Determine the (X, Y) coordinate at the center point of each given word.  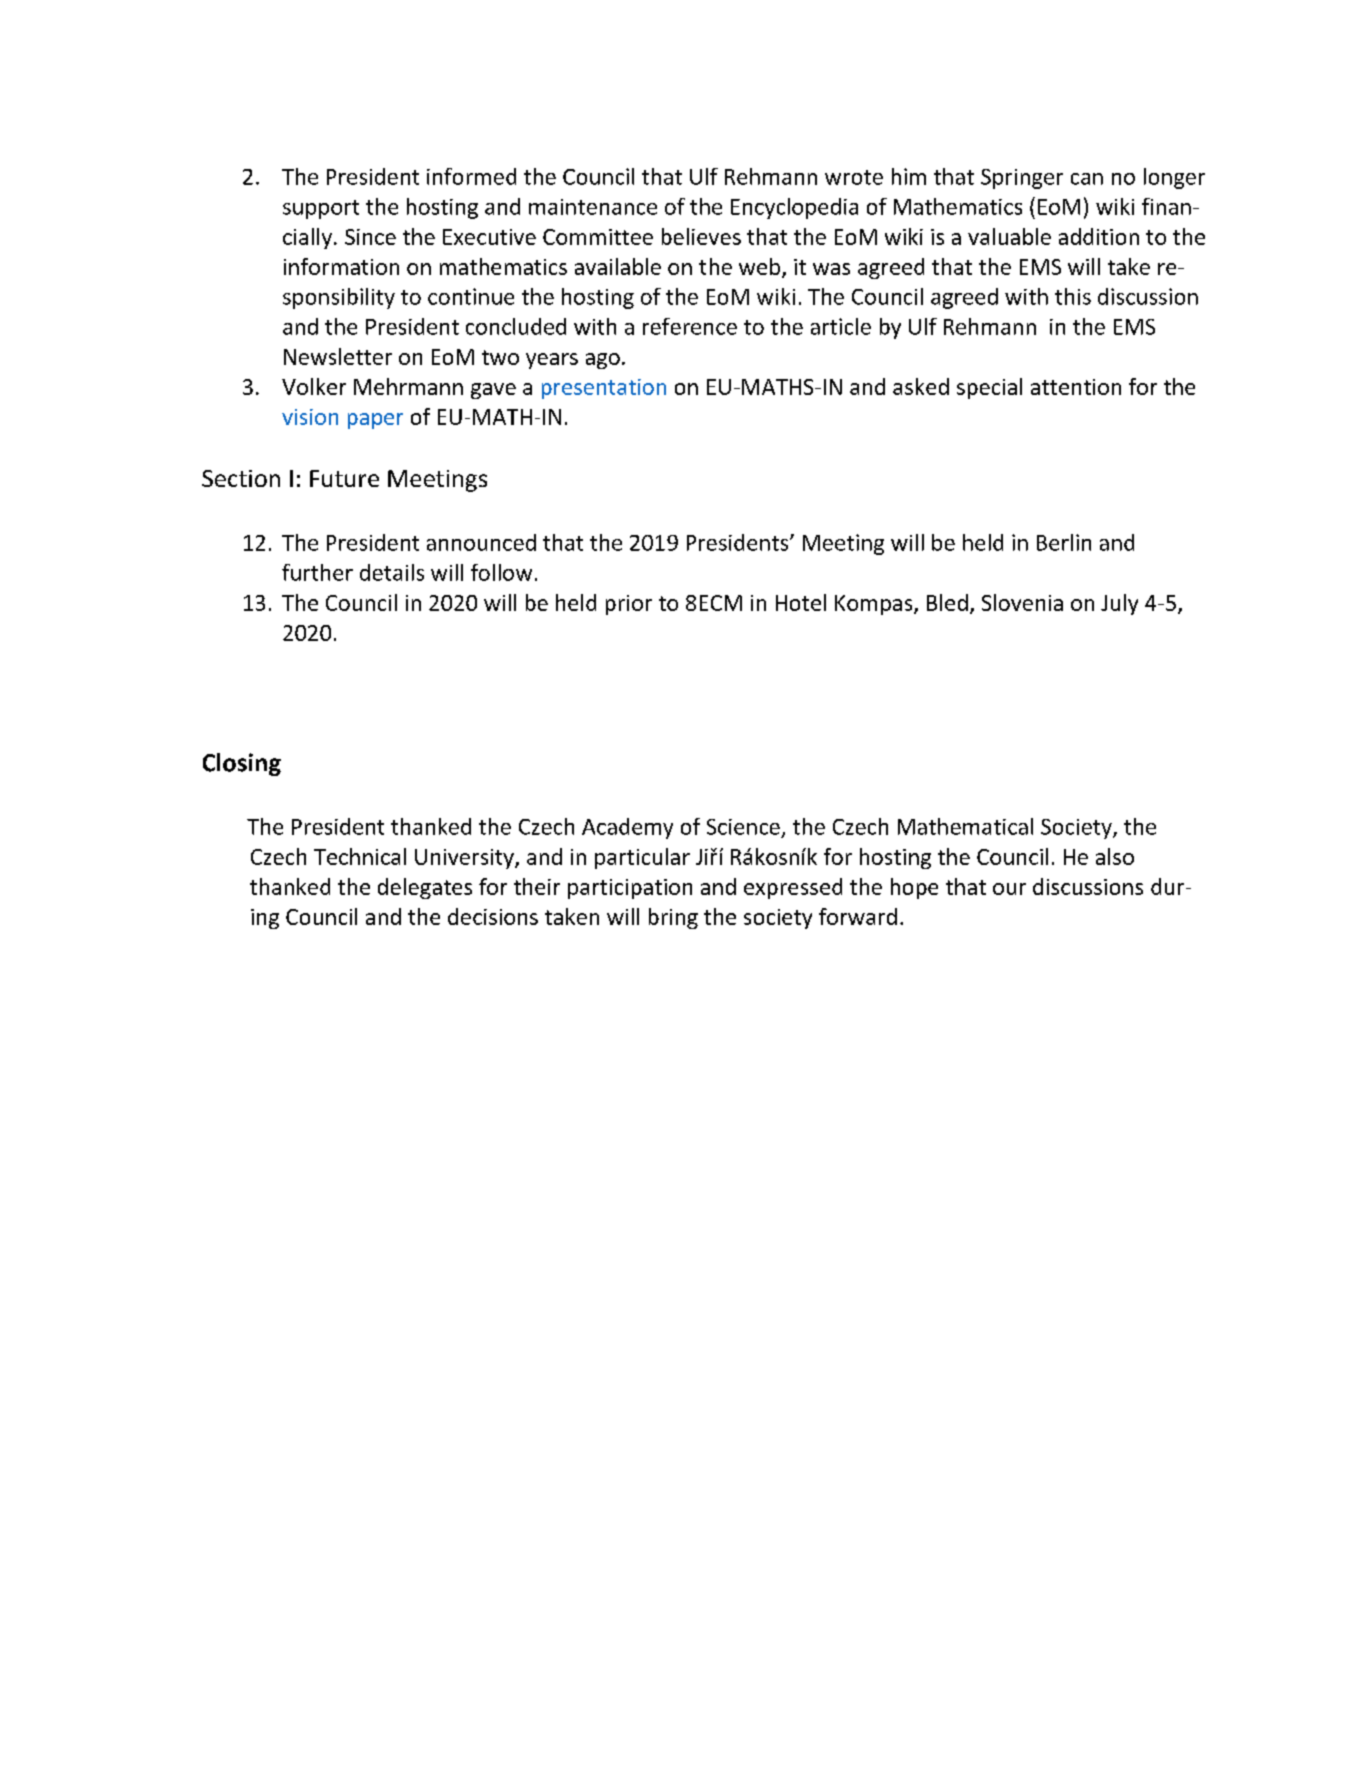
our (1009, 889)
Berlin (1064, 542)
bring (673, 918)
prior (629, 605)
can (1087, 179)
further (317, 572)
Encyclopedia (794, 208)
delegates (425, 888)
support (321, 209)
